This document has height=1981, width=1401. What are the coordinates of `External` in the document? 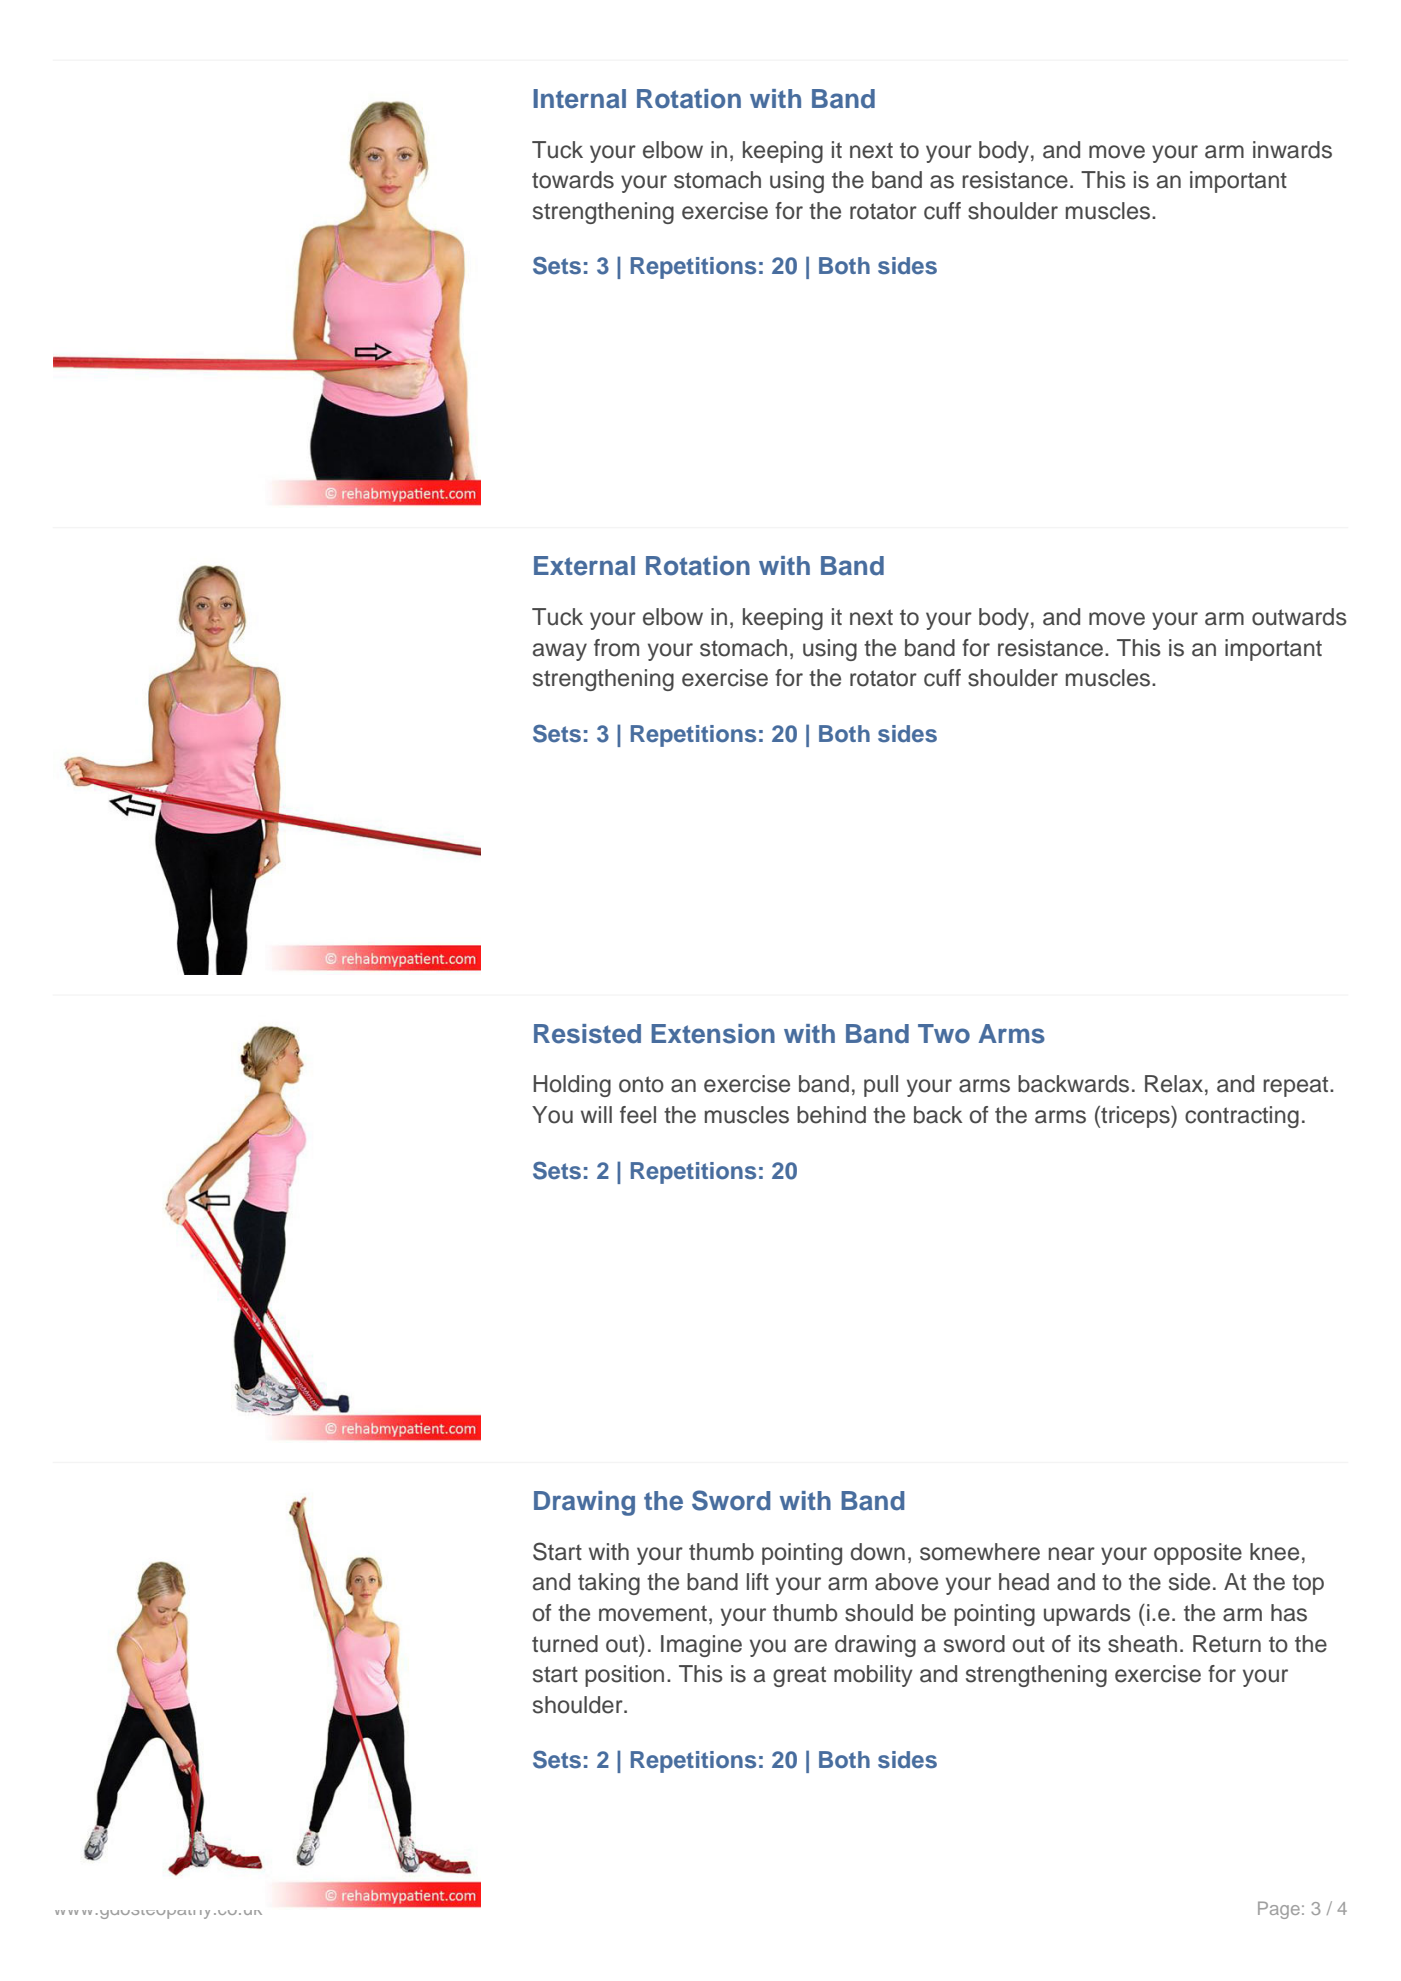 It's located at (584, 566).
